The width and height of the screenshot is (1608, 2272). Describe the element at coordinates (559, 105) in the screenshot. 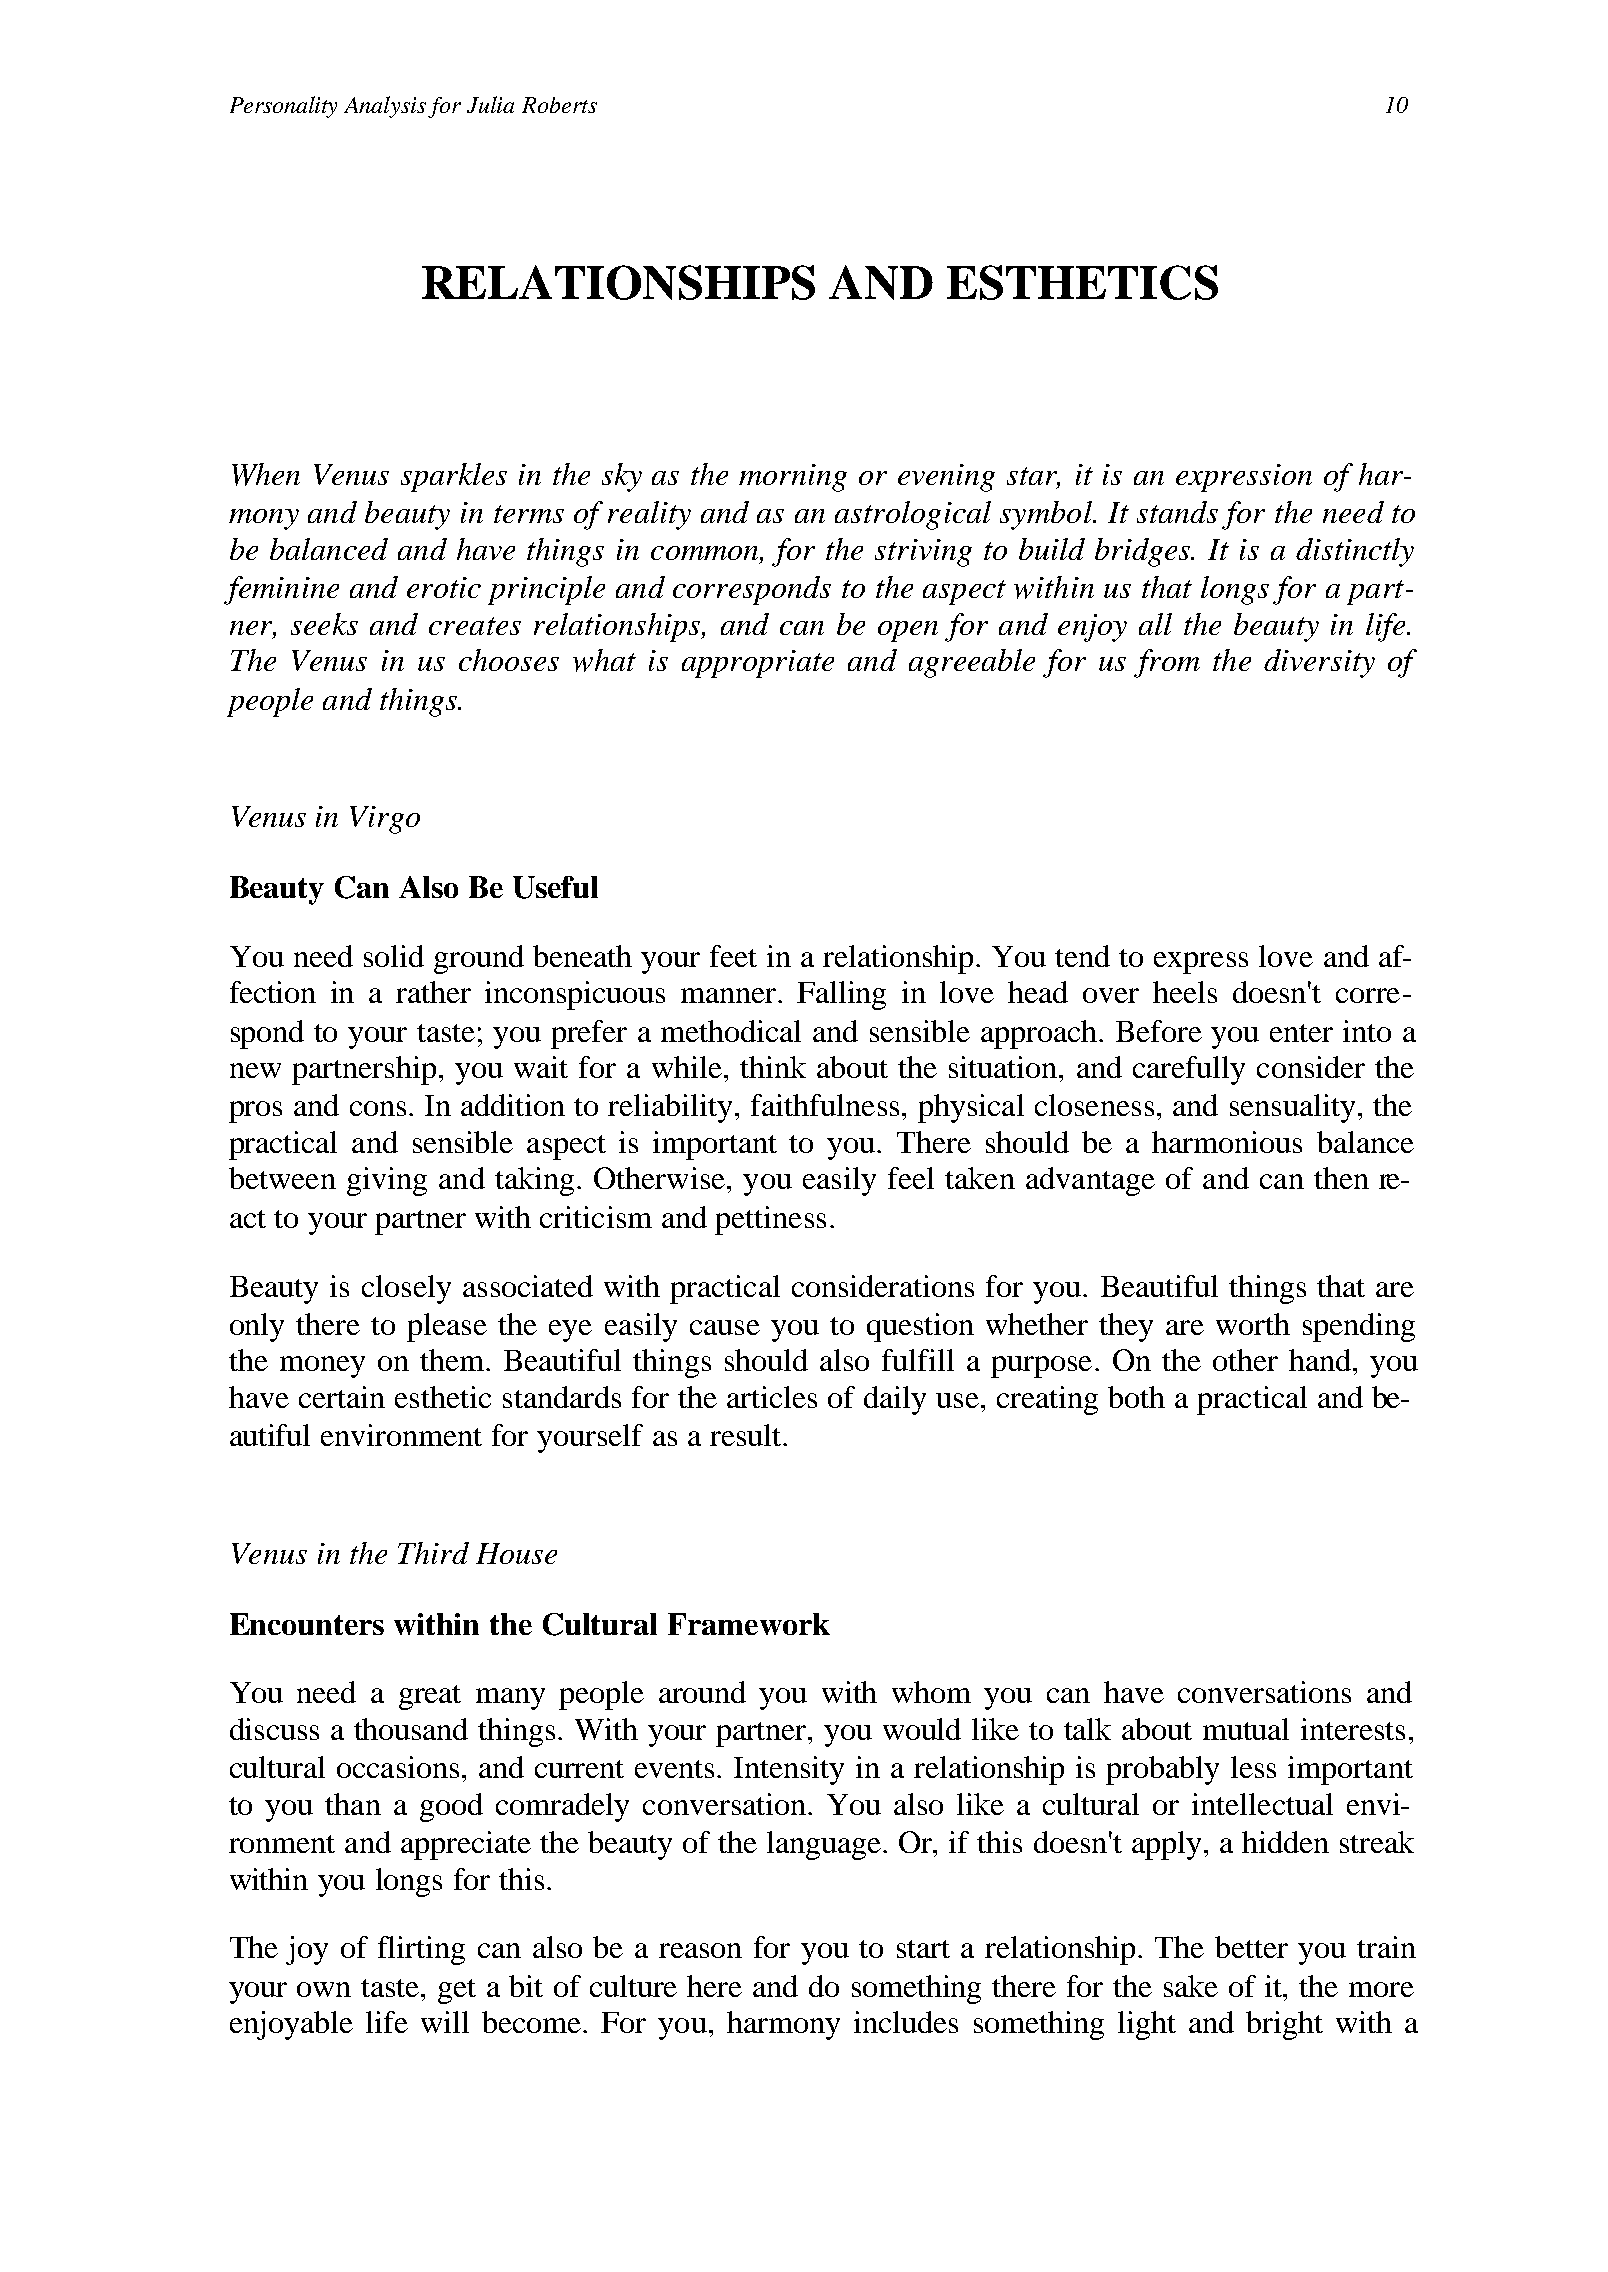

I see `Roberts` at that location.
